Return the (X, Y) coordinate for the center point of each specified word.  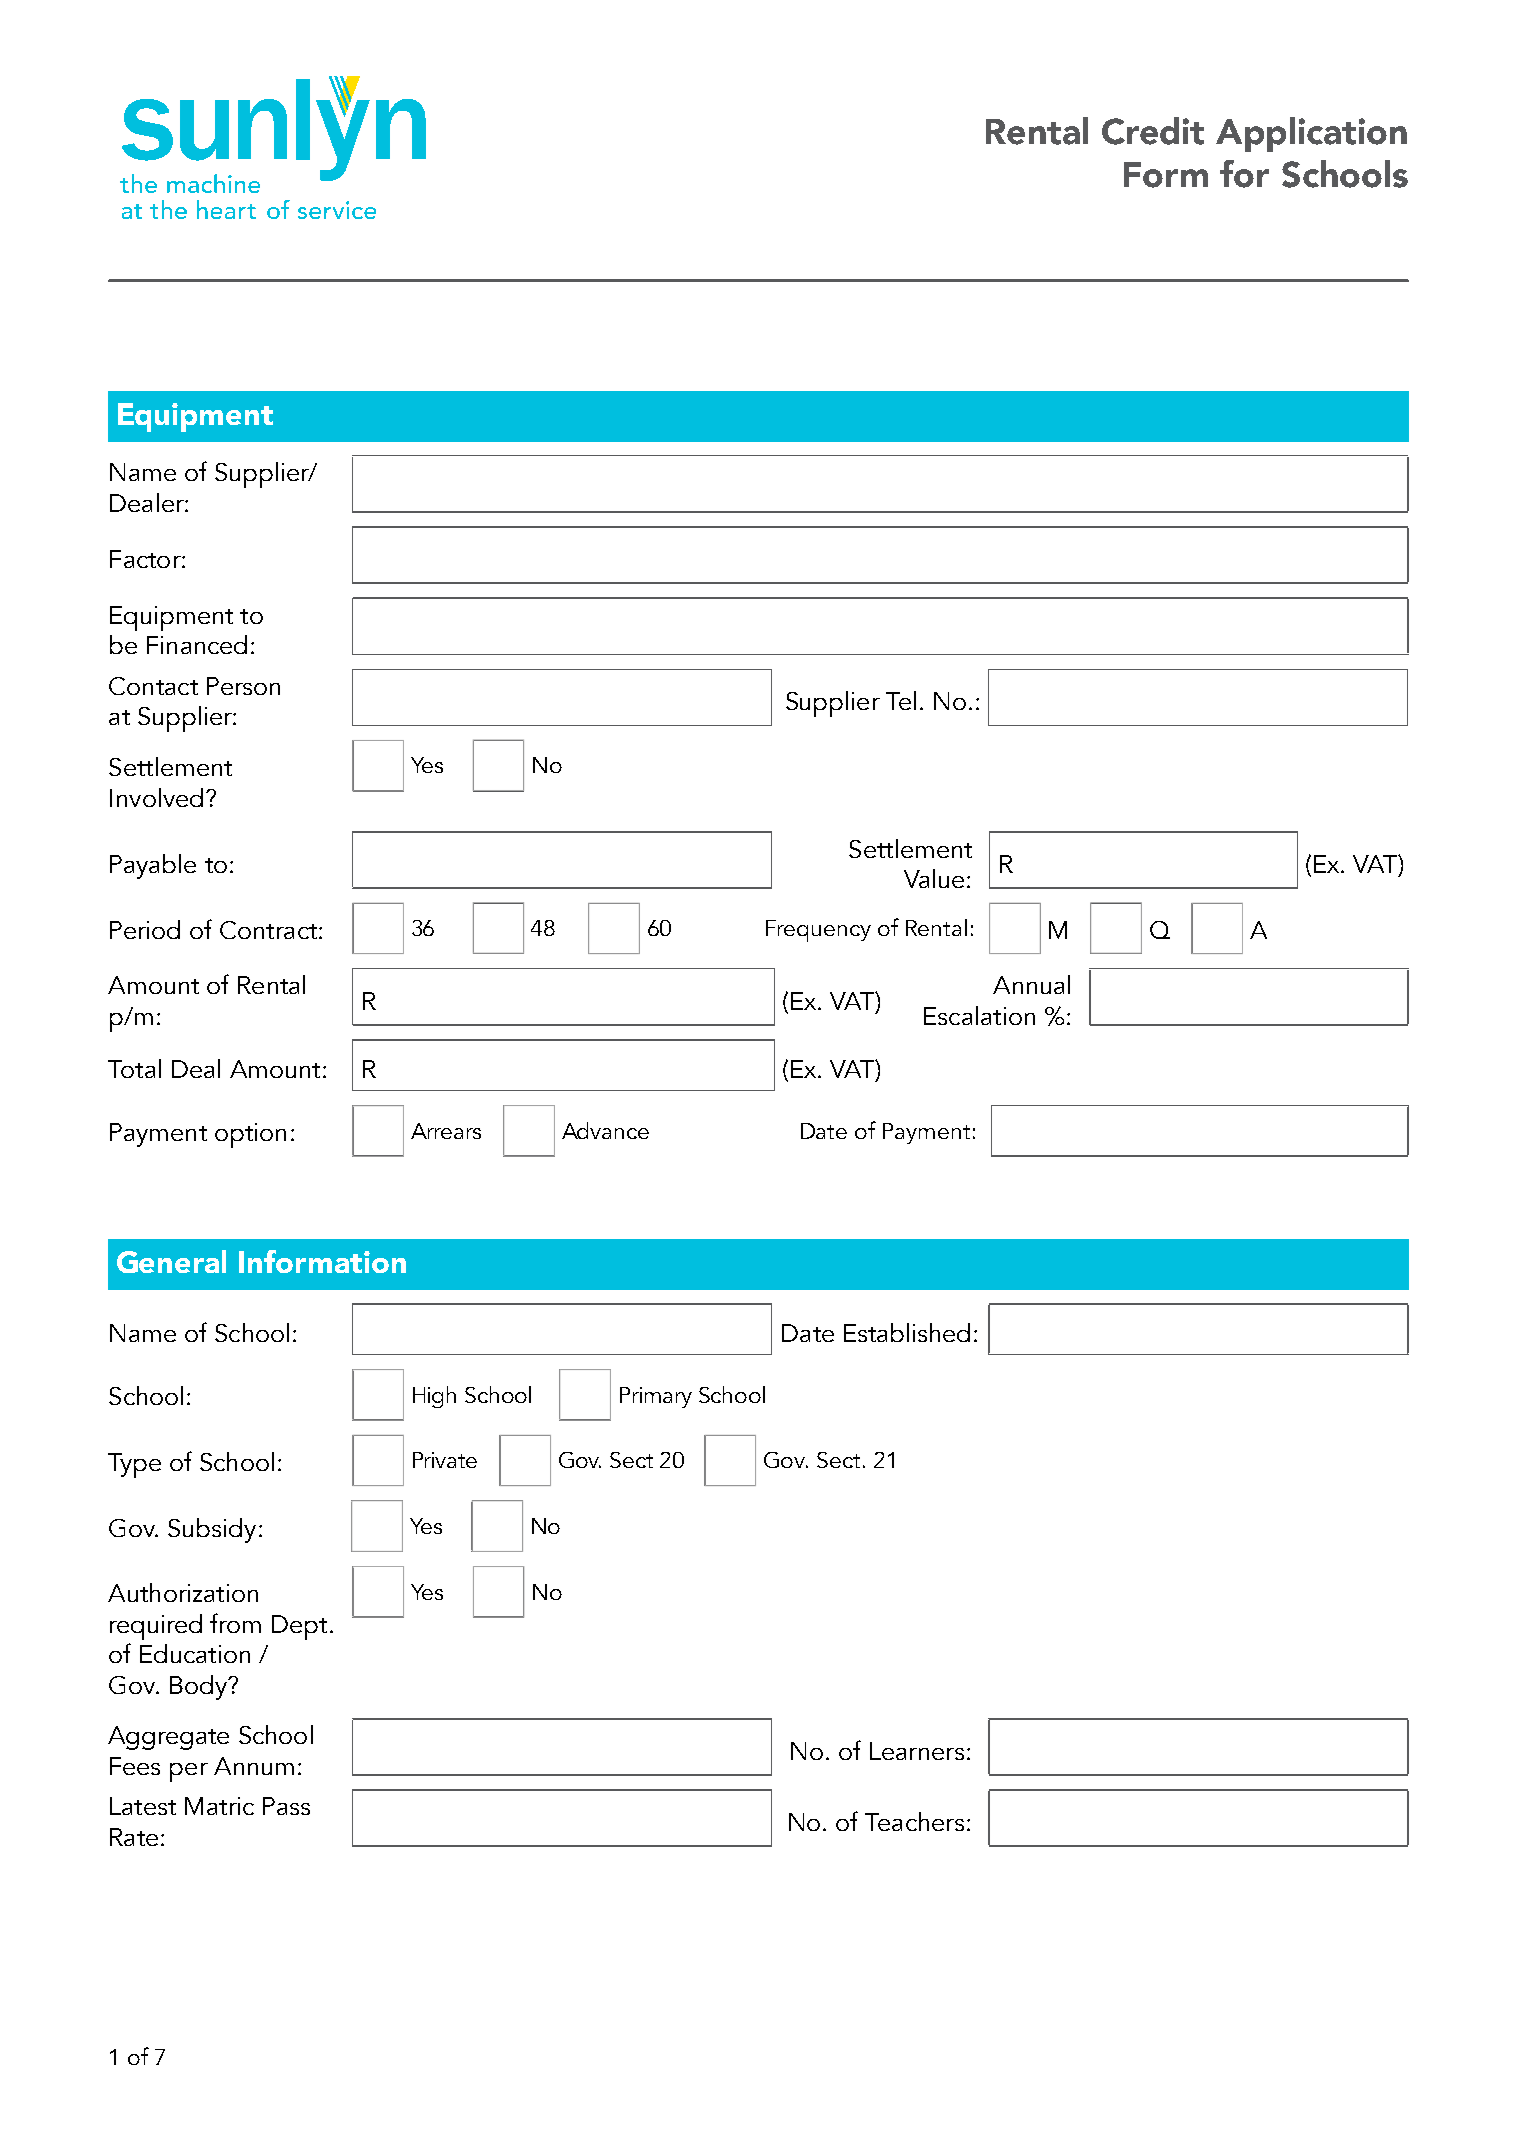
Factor (146, 559)
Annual (1031, 984)
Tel (901, 700)
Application (1311, 134)
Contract (268, 930)
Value (934, 878)
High (434, 1397)
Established (907, 1332)
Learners (917, 1751)
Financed (197, 644)
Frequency (818, 931)
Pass (286, 1806)
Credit (1153, 131)
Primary (656, 1397)
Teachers (914, 1821)
